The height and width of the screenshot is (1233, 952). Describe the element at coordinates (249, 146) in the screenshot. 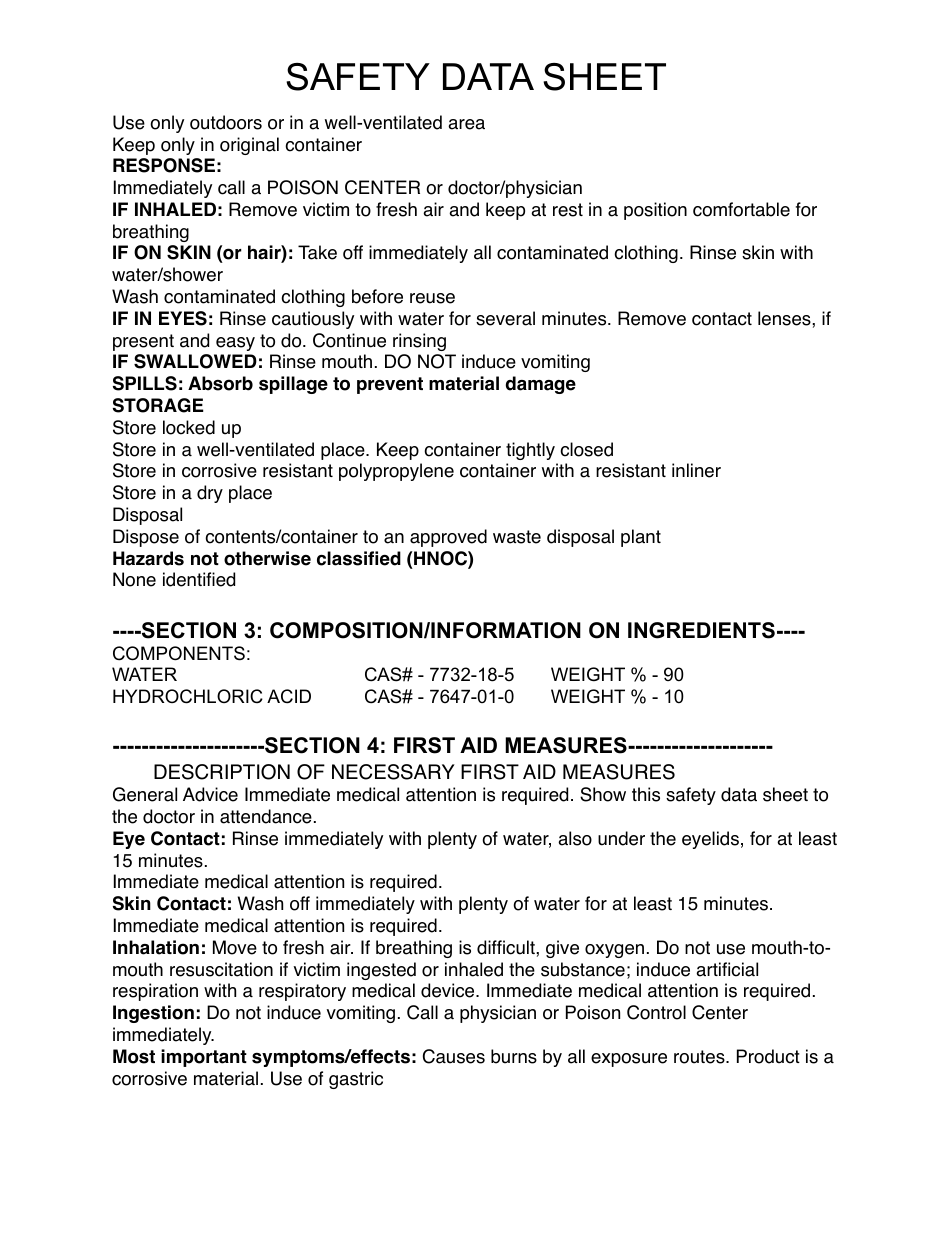

I see `original` at that location.
